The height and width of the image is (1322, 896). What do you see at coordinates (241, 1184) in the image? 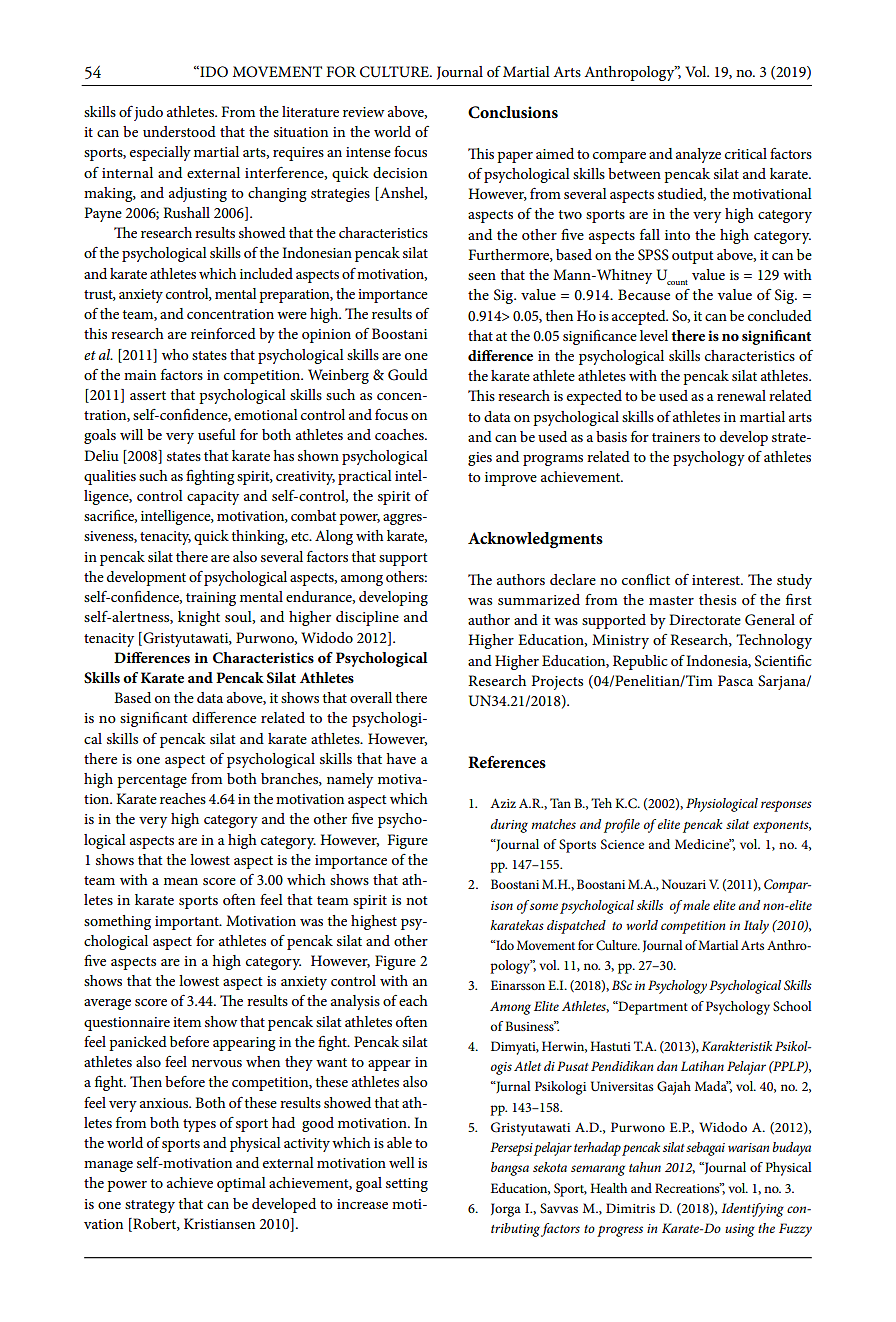
I see `optimal` at bounding box center [241, 1184].
